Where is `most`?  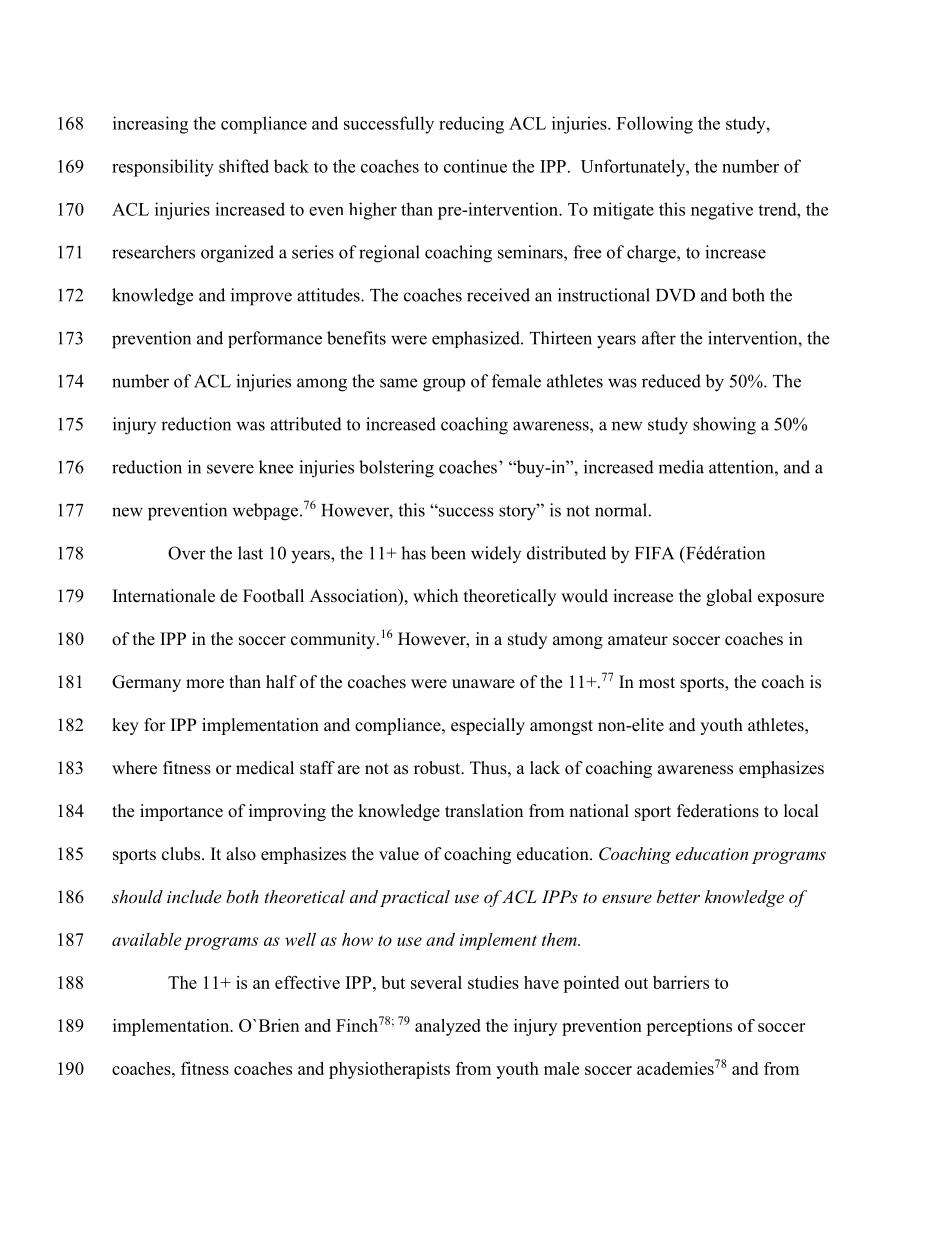 most is located at coordinates (657, 683).
